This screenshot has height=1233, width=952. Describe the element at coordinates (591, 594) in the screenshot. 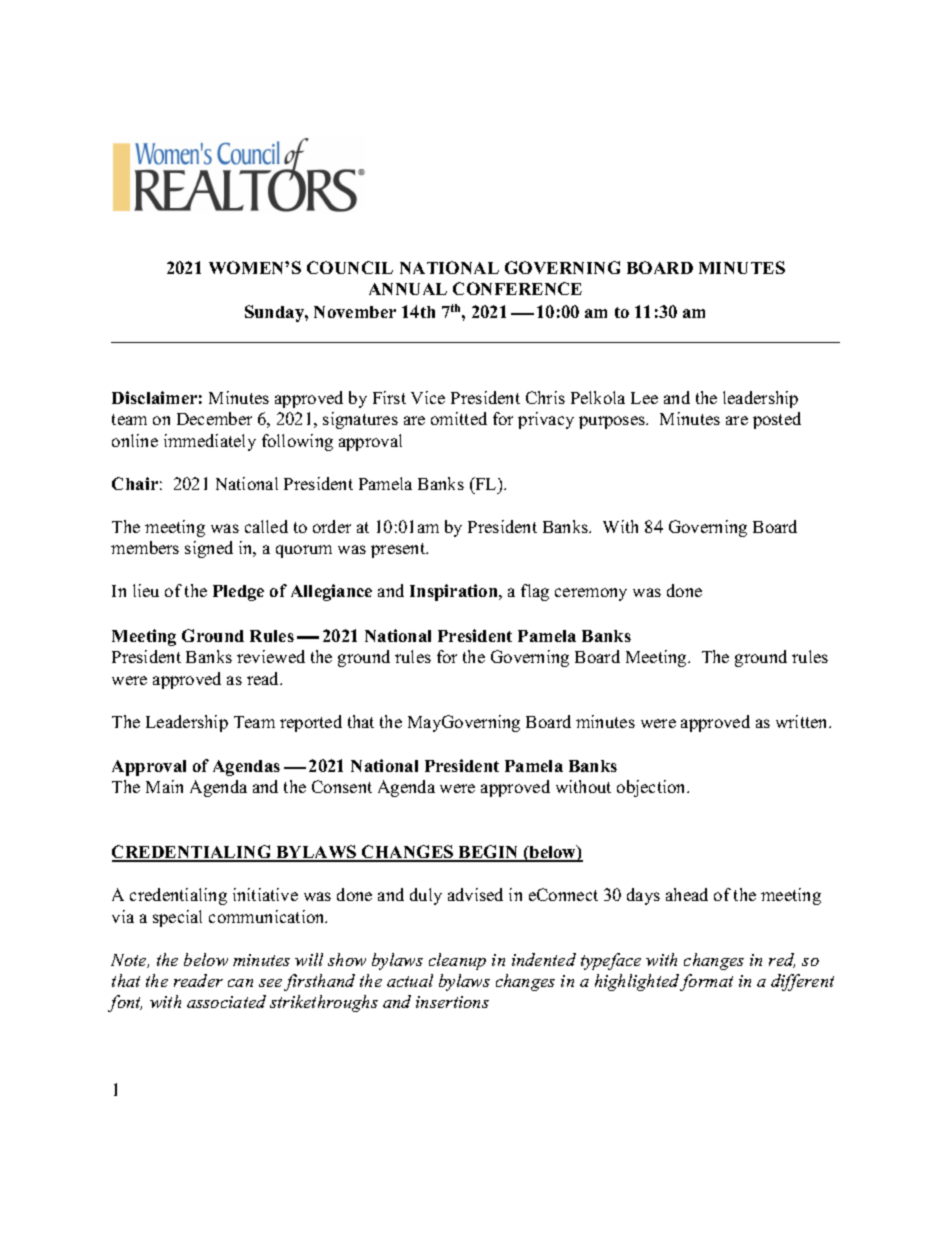

I see `ceremony` at that location.
